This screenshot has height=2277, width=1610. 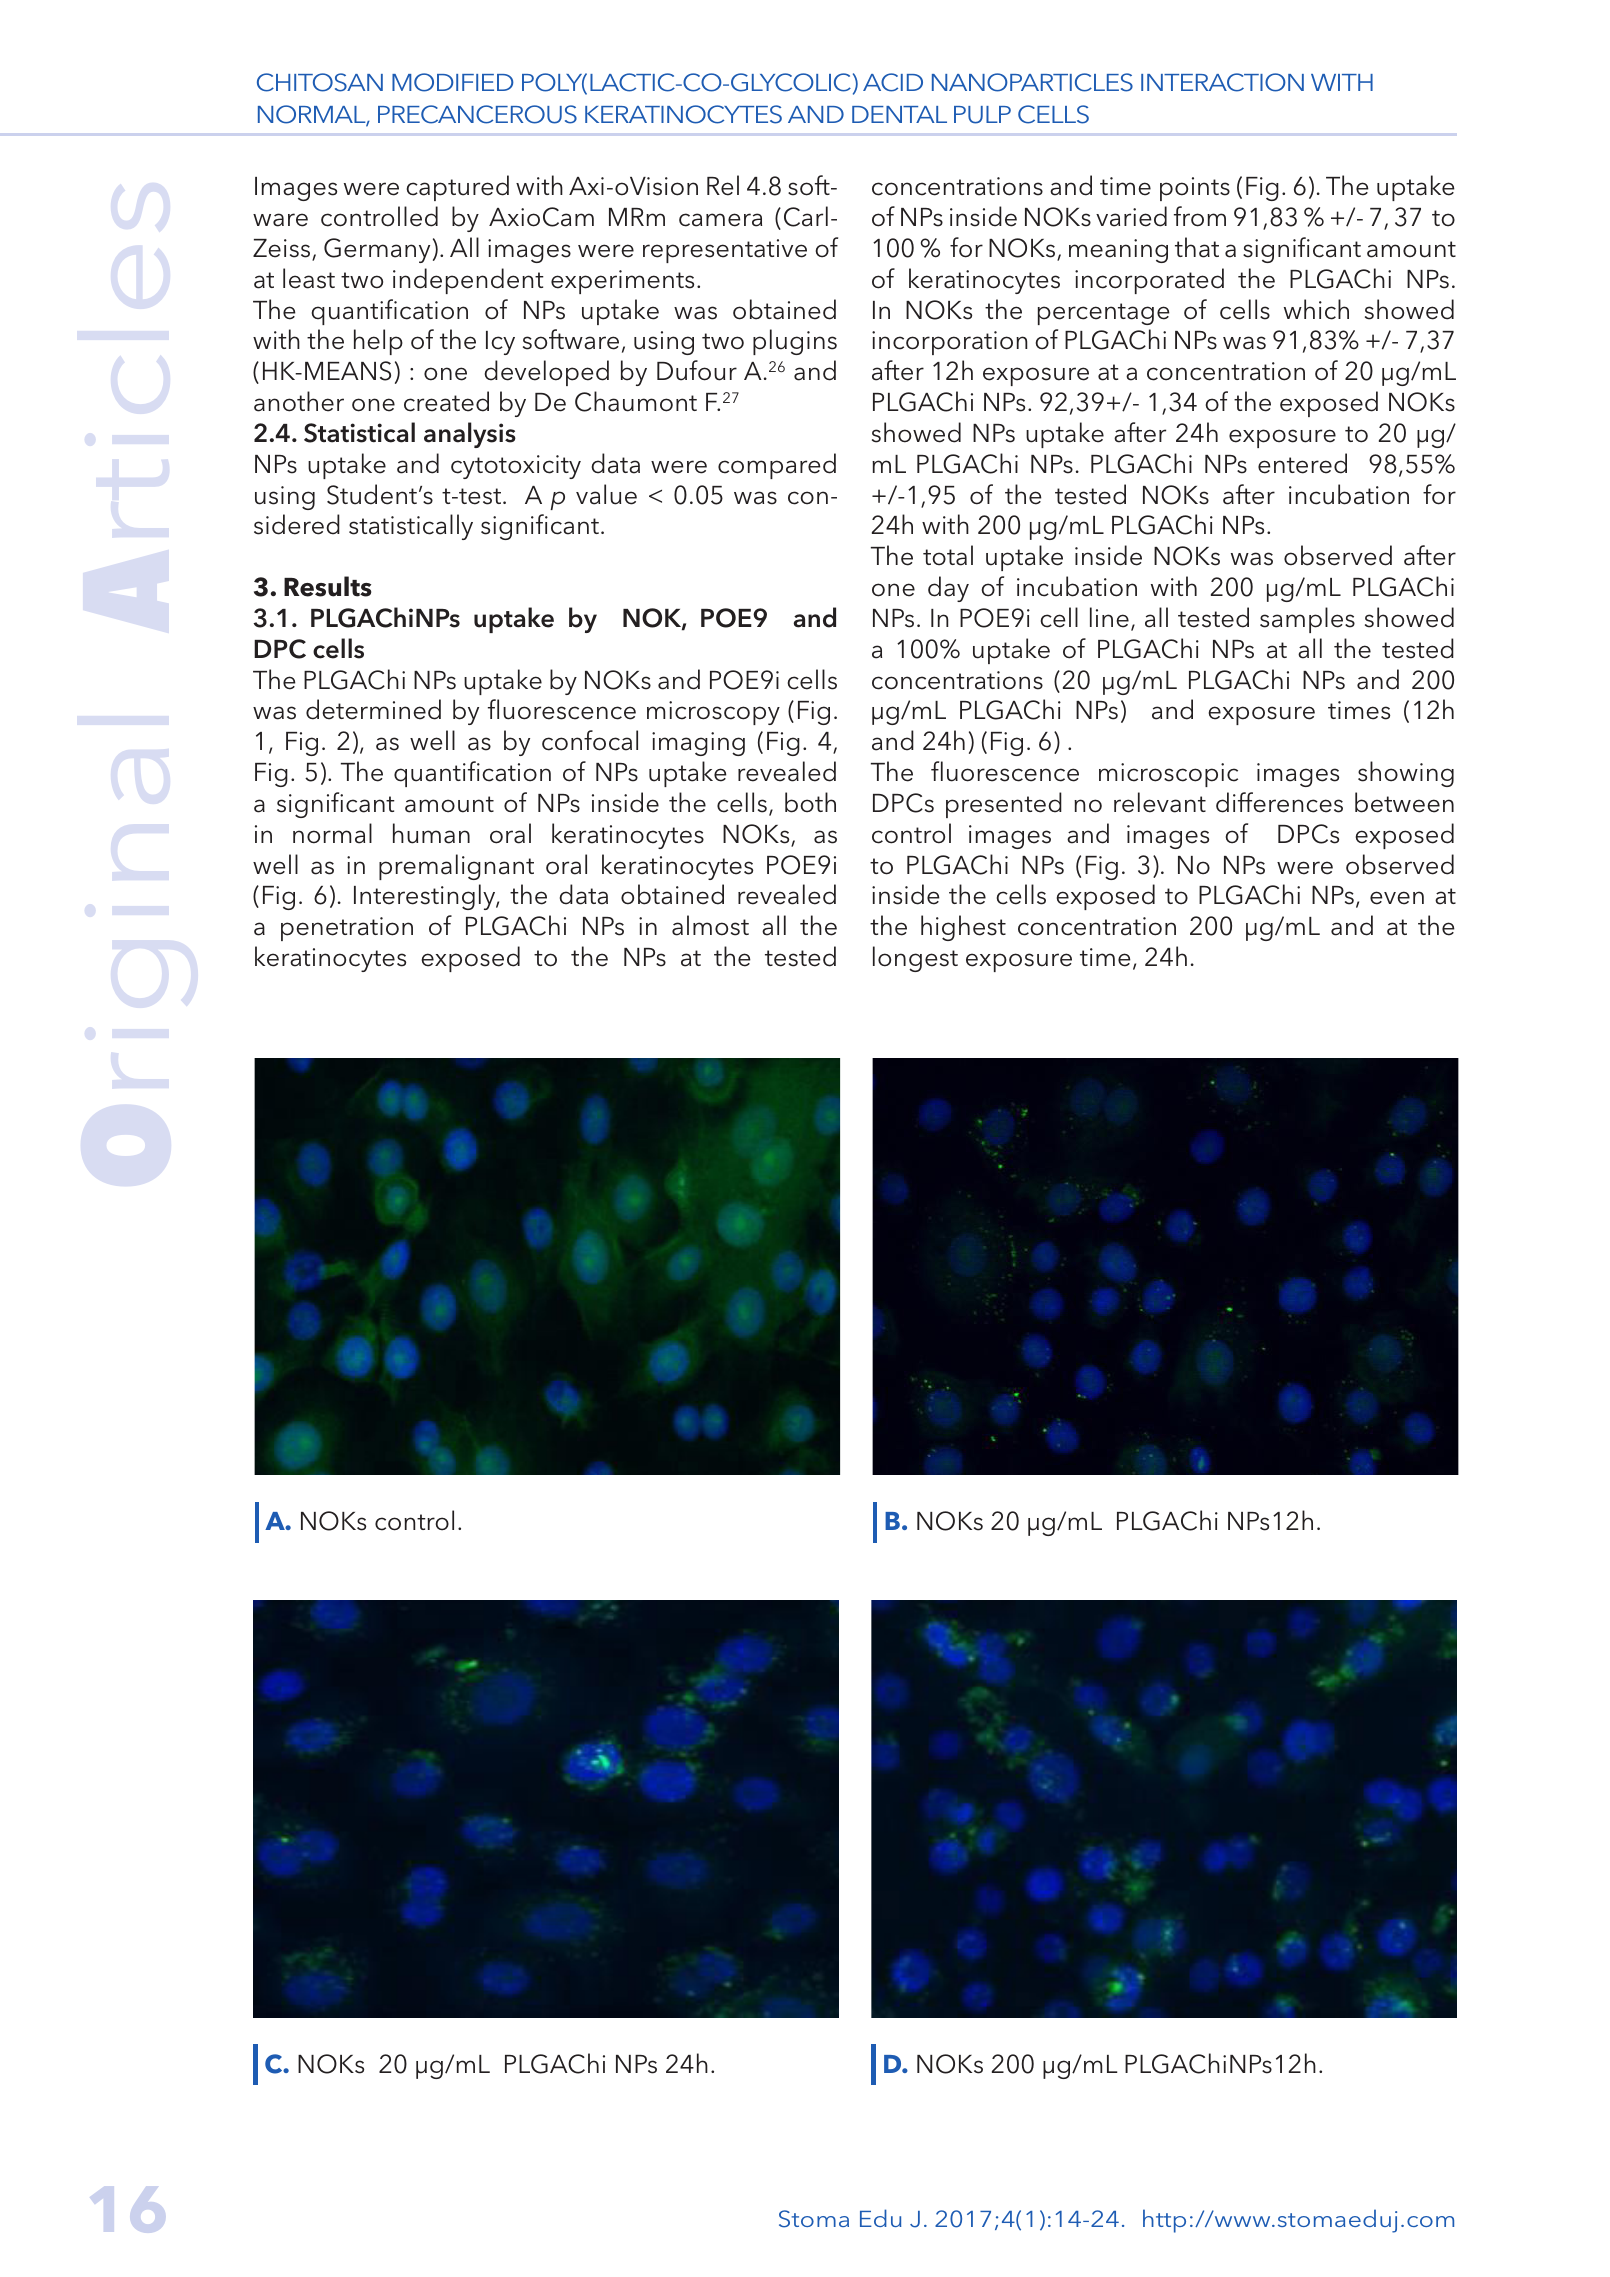 What do you see at coordinates (1279, 802) in the screenshot?
I see `differences` at bounding box center [1279, 802].
